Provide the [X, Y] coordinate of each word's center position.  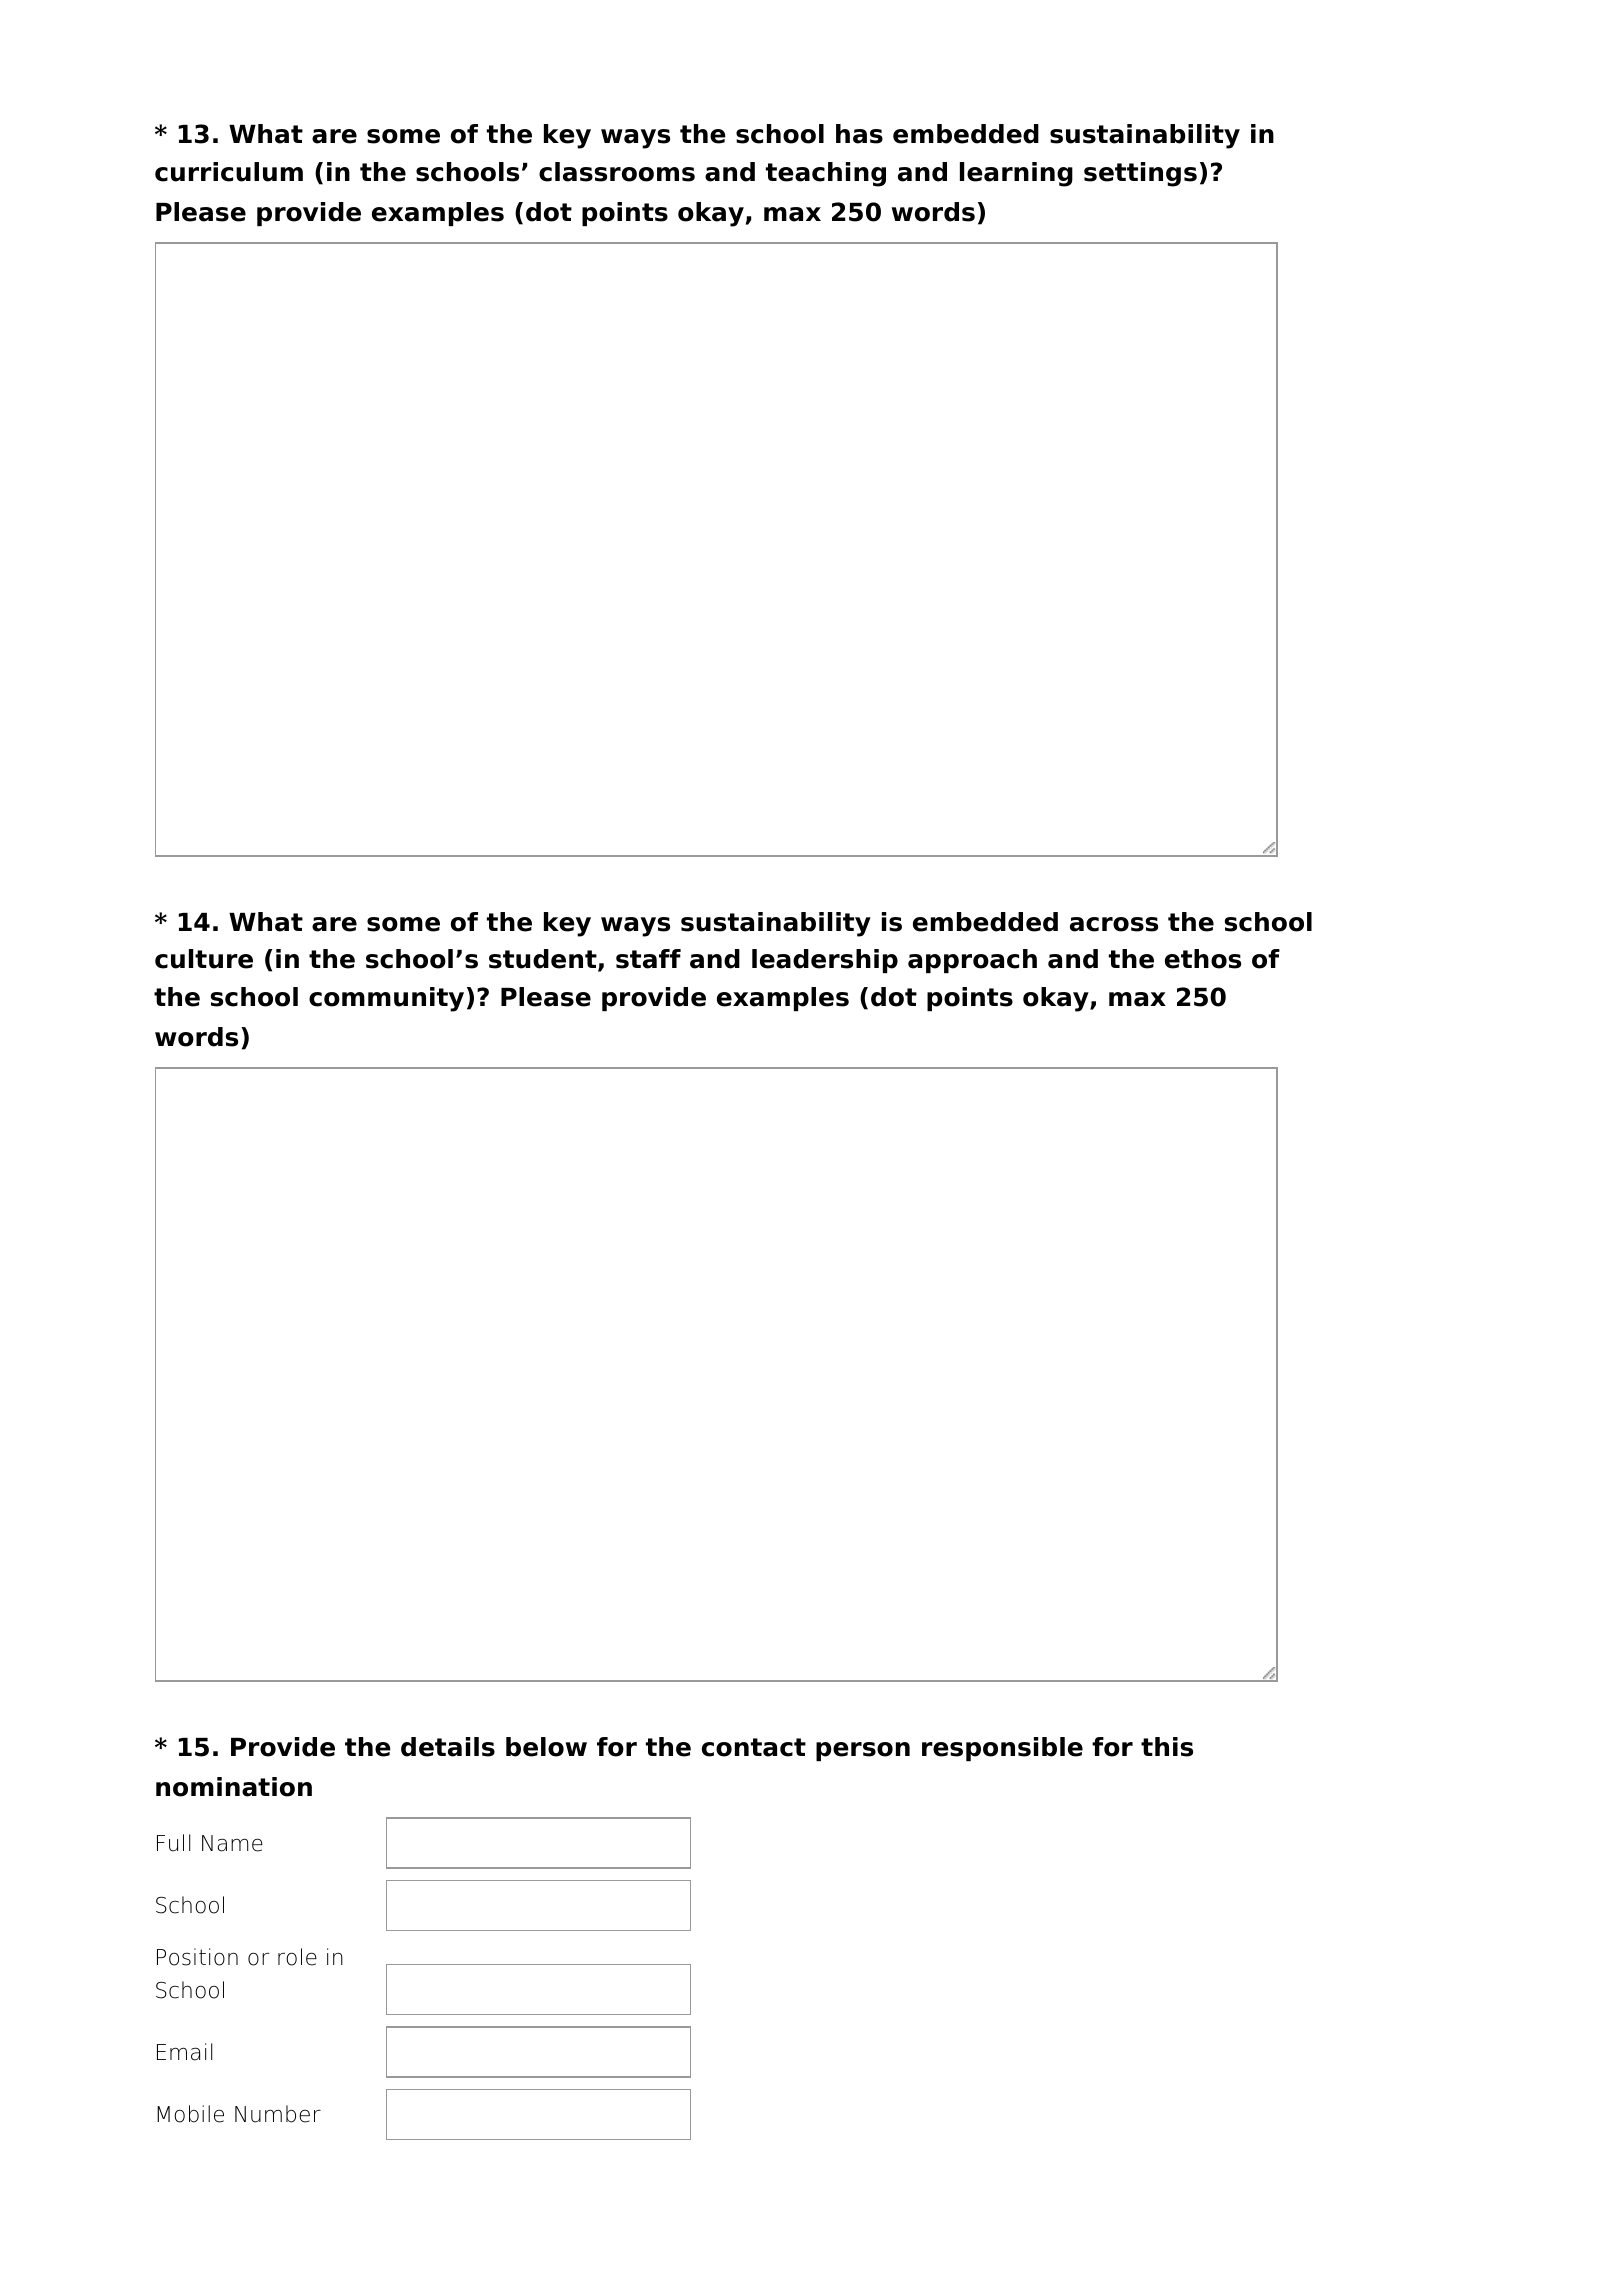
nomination [234, 1787]
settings [1140, 174]
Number [278, 2114]
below [546, 1747]
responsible [1002, 1749]
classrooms [617, 172]
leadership [825, 961]
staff [648, 959]
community [386, 999]
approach [972, 961]
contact [754, 1747]
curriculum [229, 172]
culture [204, 959]
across [1114, 924]
